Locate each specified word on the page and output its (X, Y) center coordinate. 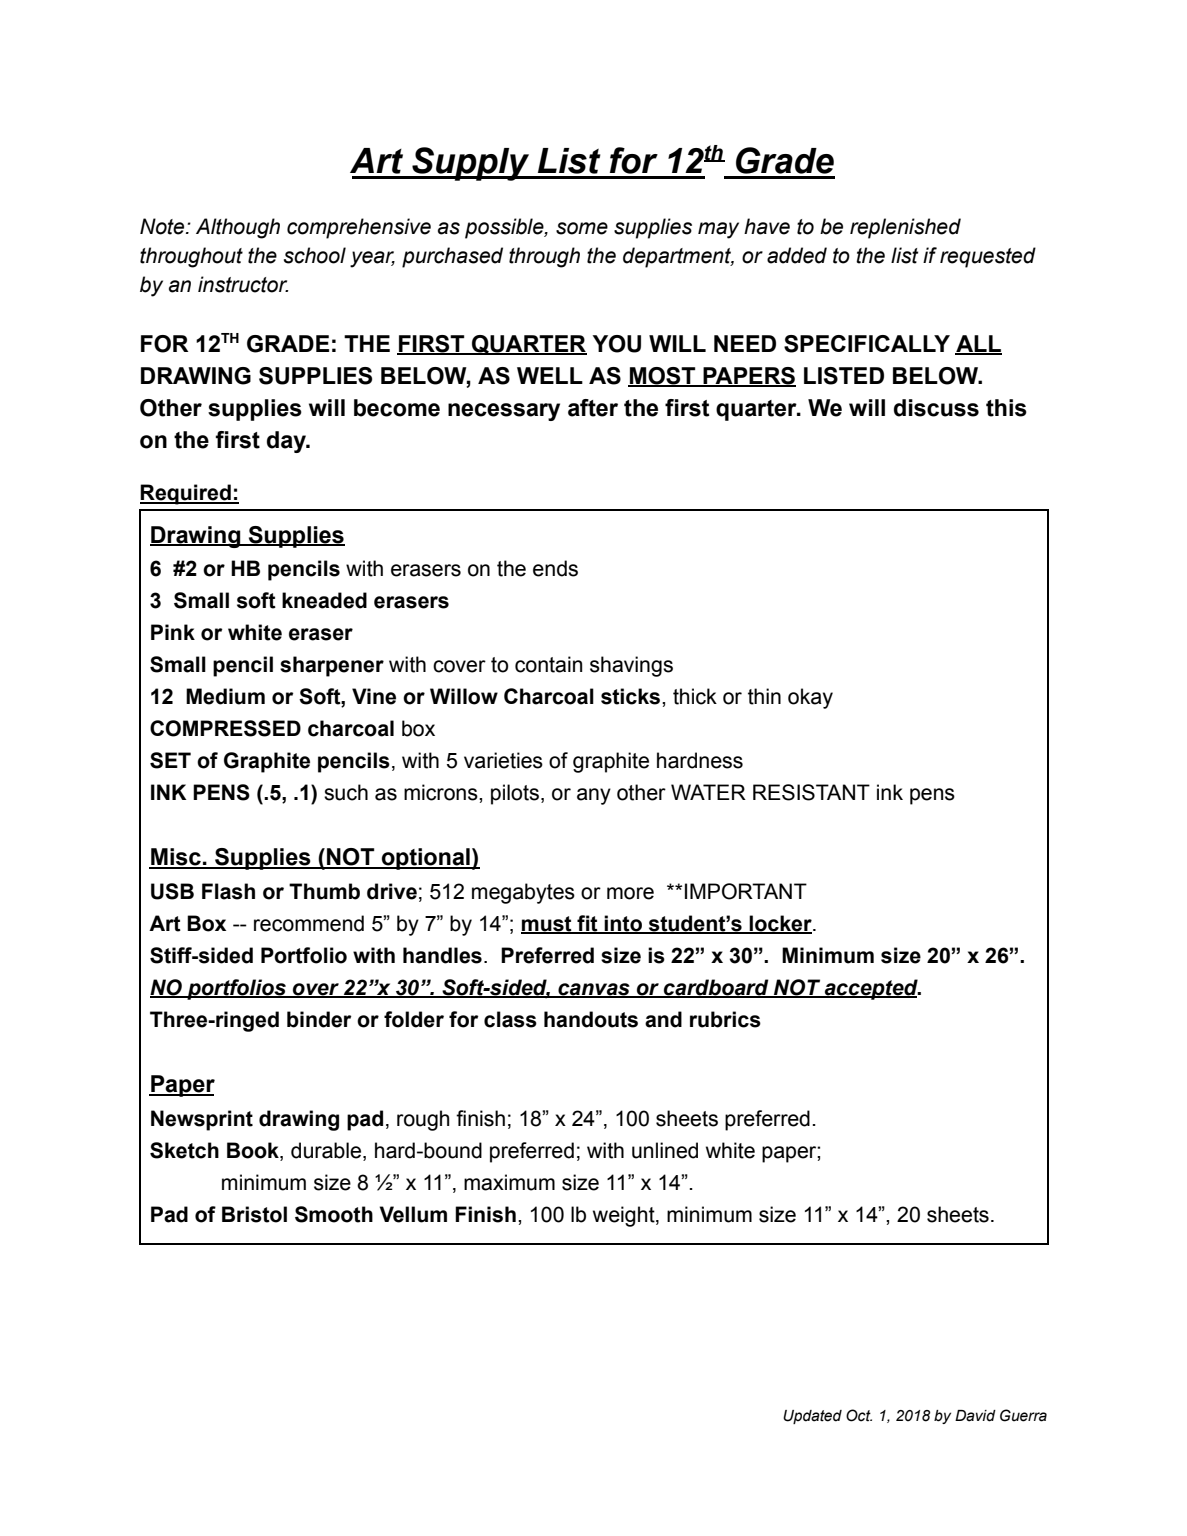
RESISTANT (811, 792)
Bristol (254, 1214)
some (582, 228)
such (346, 792)
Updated (812, 1417)
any (594, 796)
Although (238, 228)
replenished (905, 228)
